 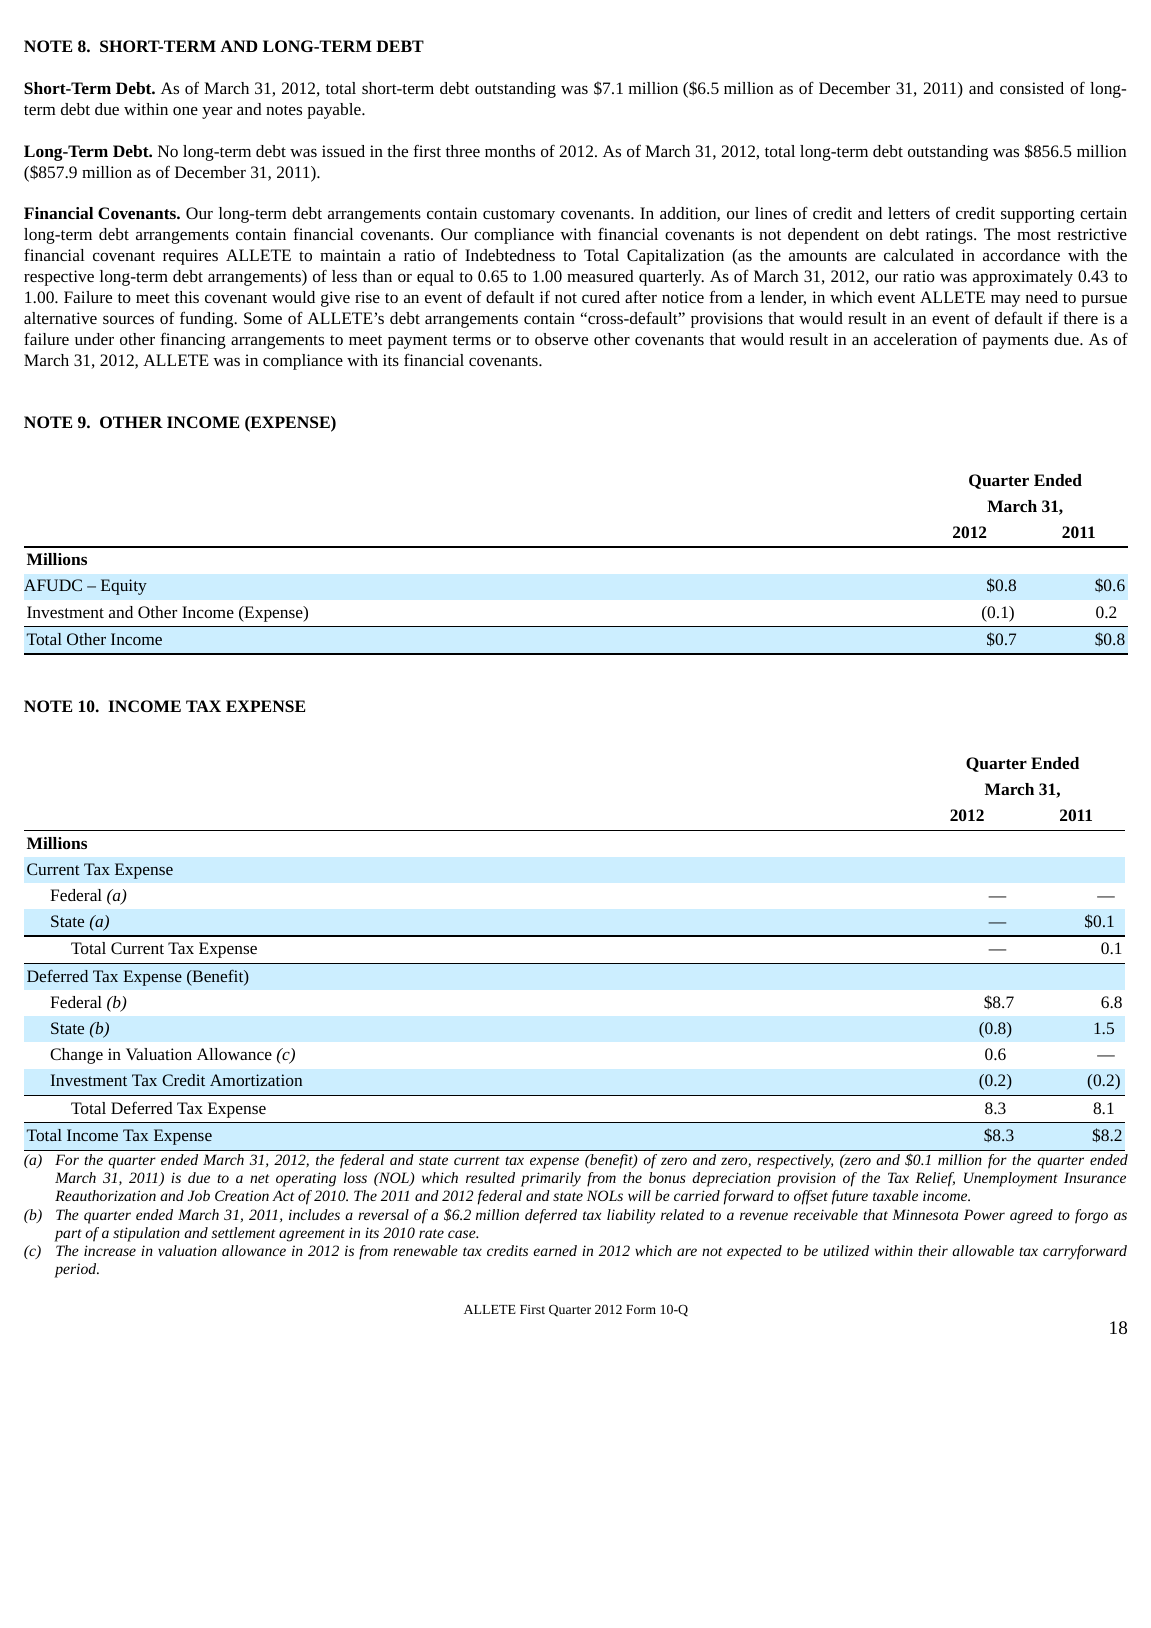 What do you see at coordinates (256, 1080) in the screenshot?
I see `Amortization` at bounding box center [256, 1080].
